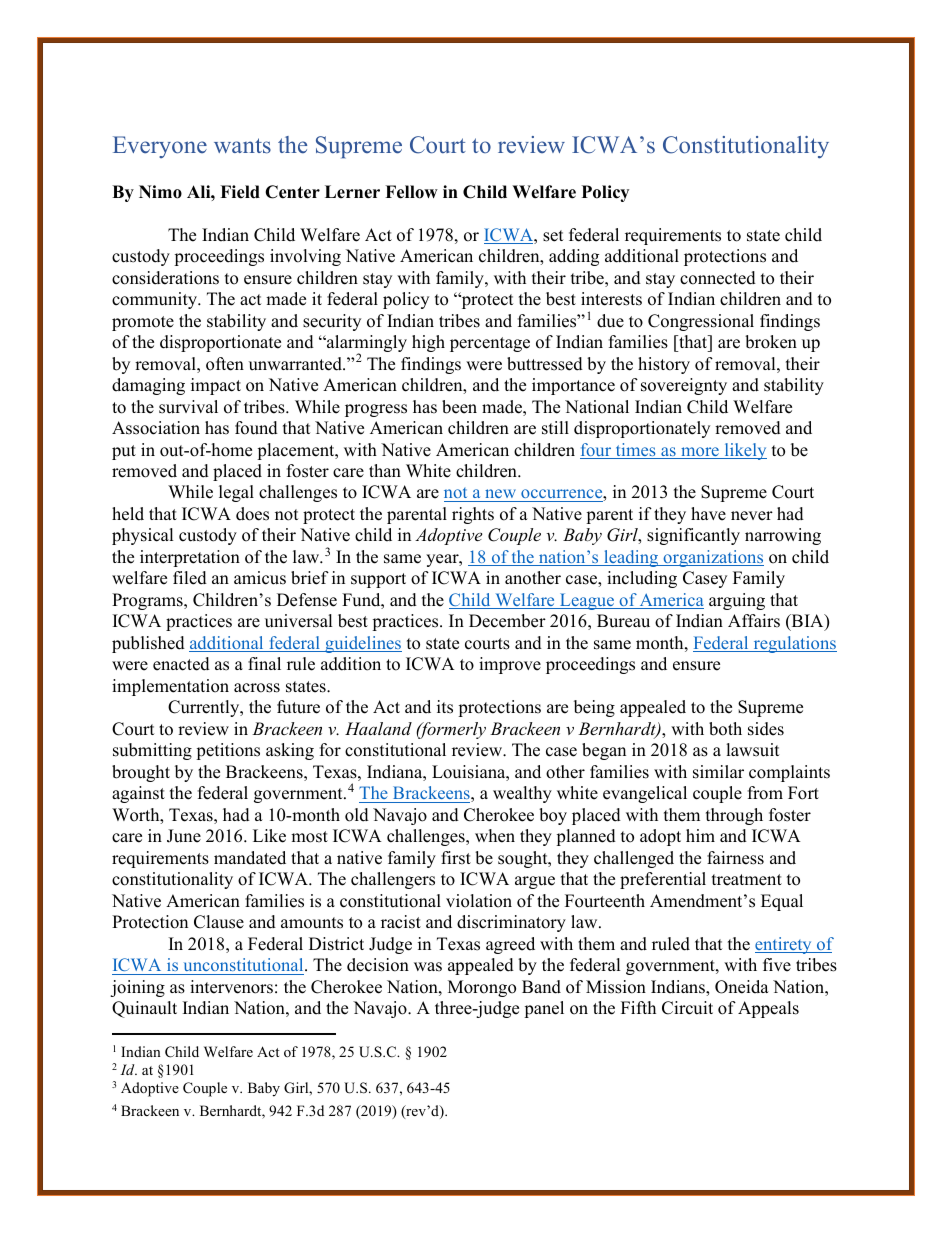  What do you see at coordinates (718, 278) in the document?
I see `connected` at bounding box center [718, 278].
